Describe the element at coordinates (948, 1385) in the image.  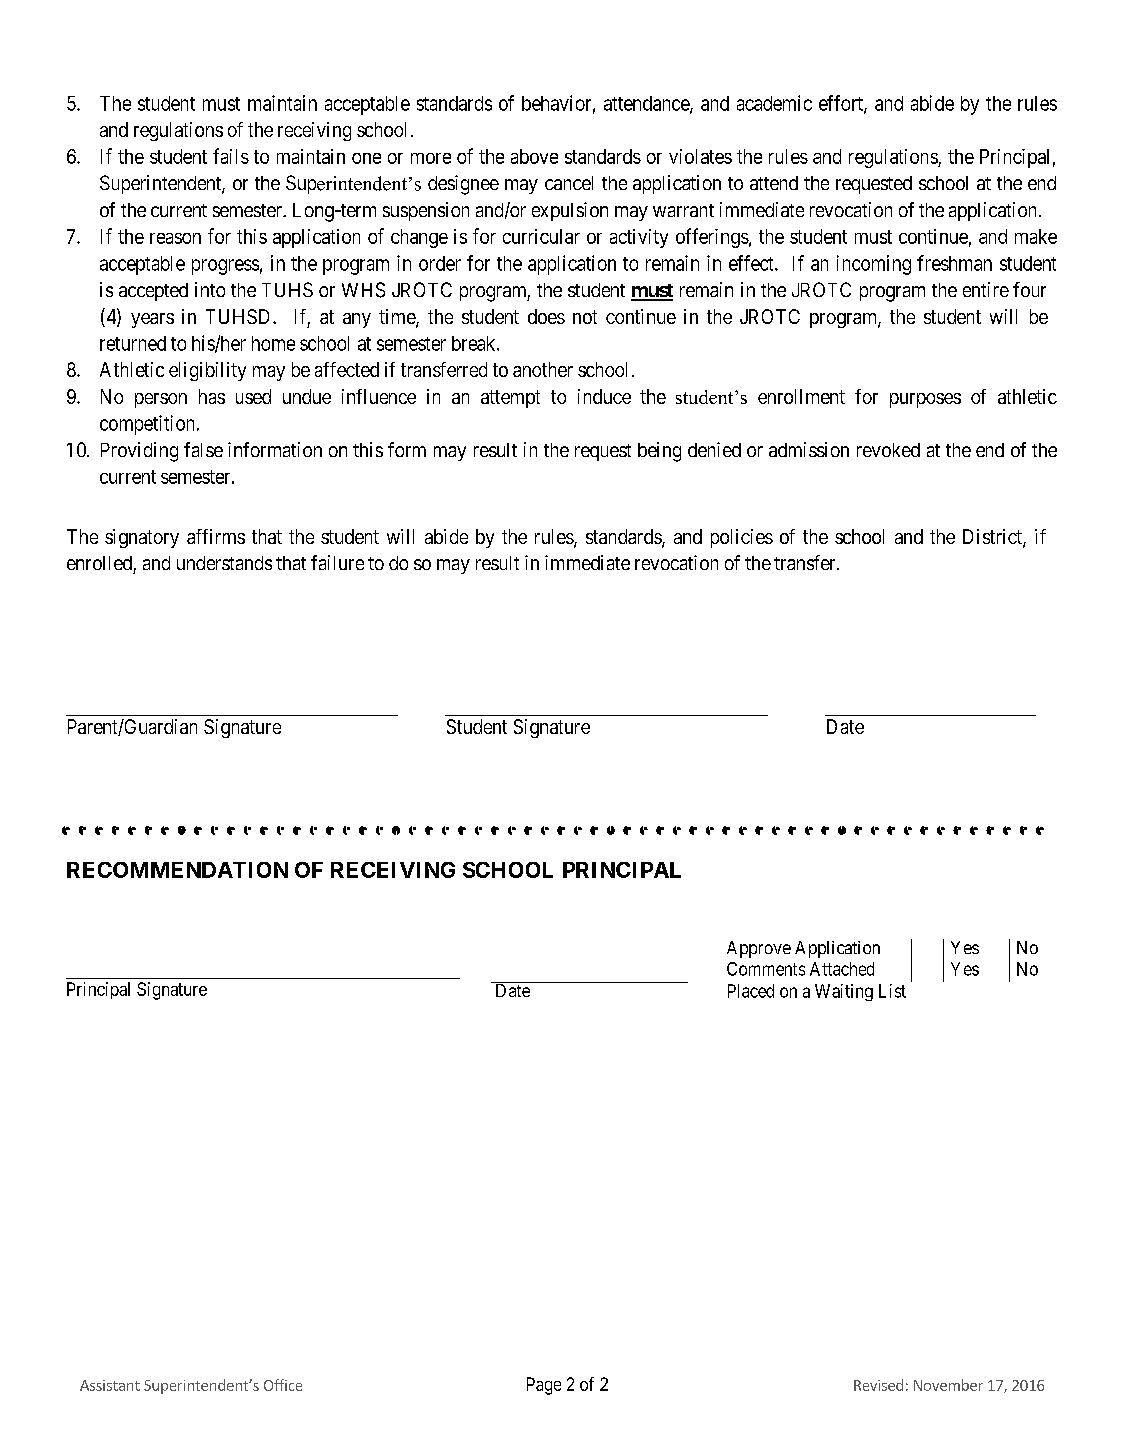
I see `November` at that location.
